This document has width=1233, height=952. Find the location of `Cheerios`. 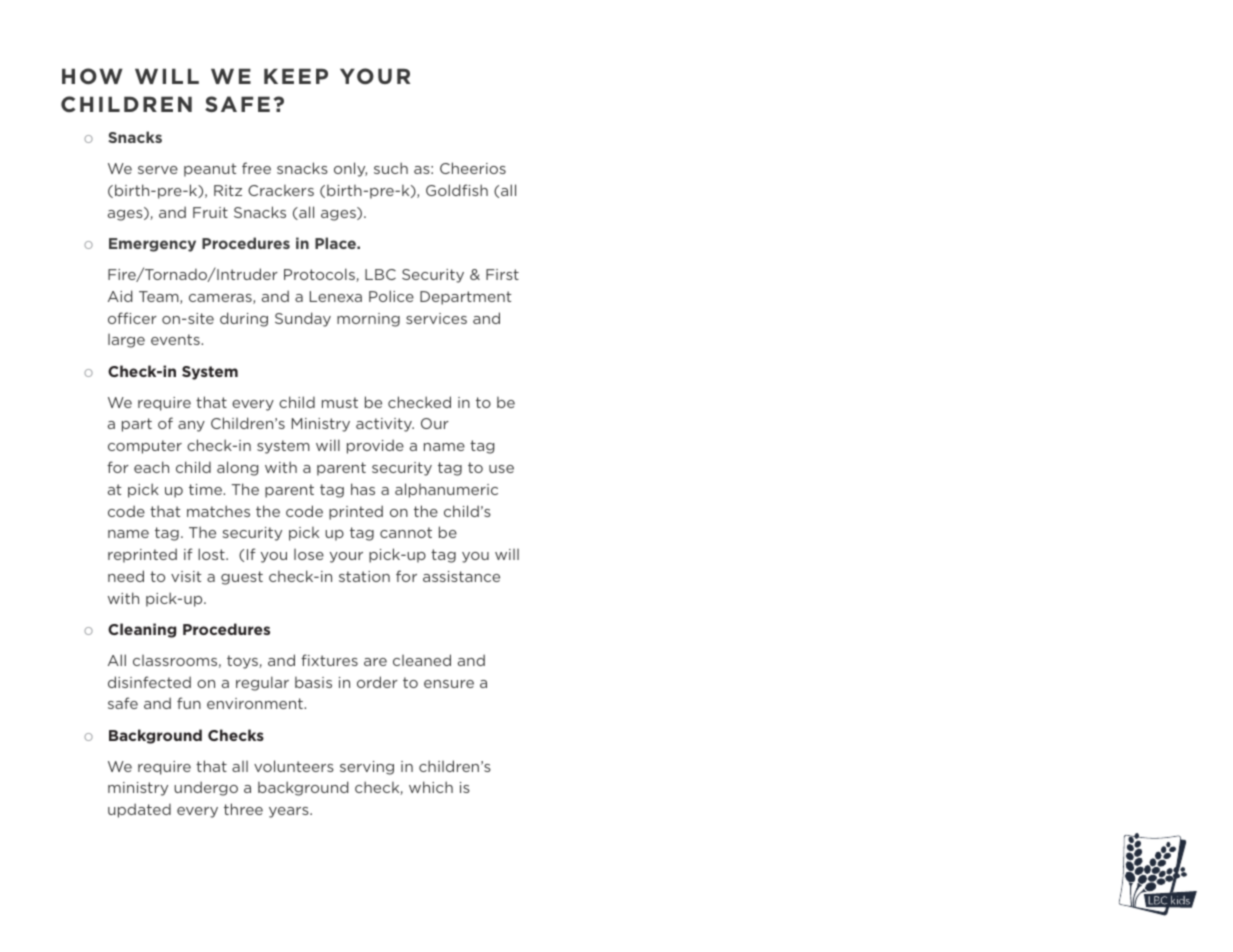

Cheerios is located at coordinates (473, 168).
